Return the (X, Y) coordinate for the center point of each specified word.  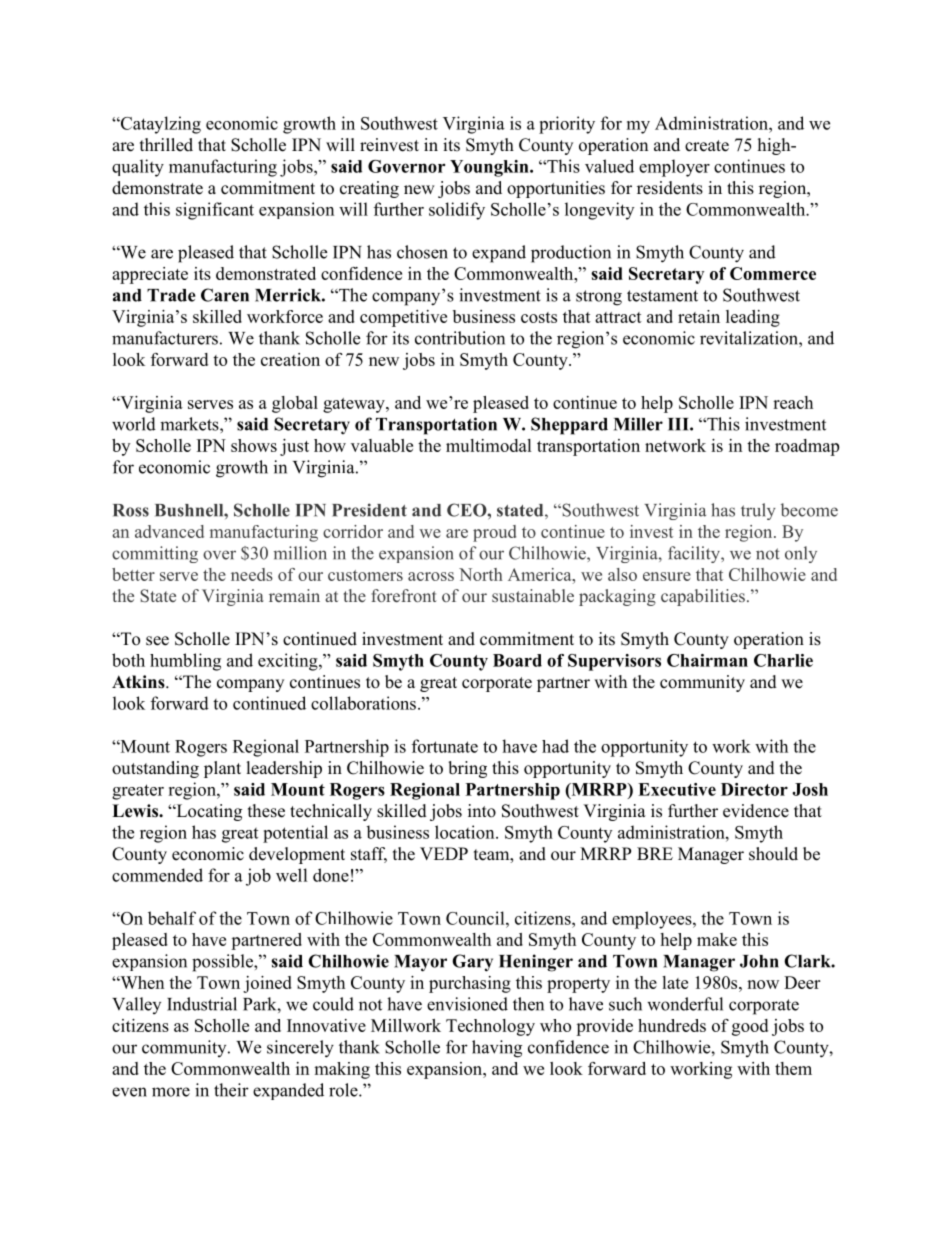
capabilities (703, 597)
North (481, 574)
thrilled (166, 145)
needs (252, 574)
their (231, 1090)
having (497, 1049)
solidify (457, 211)
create (707, 146)
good (750, 1027)
